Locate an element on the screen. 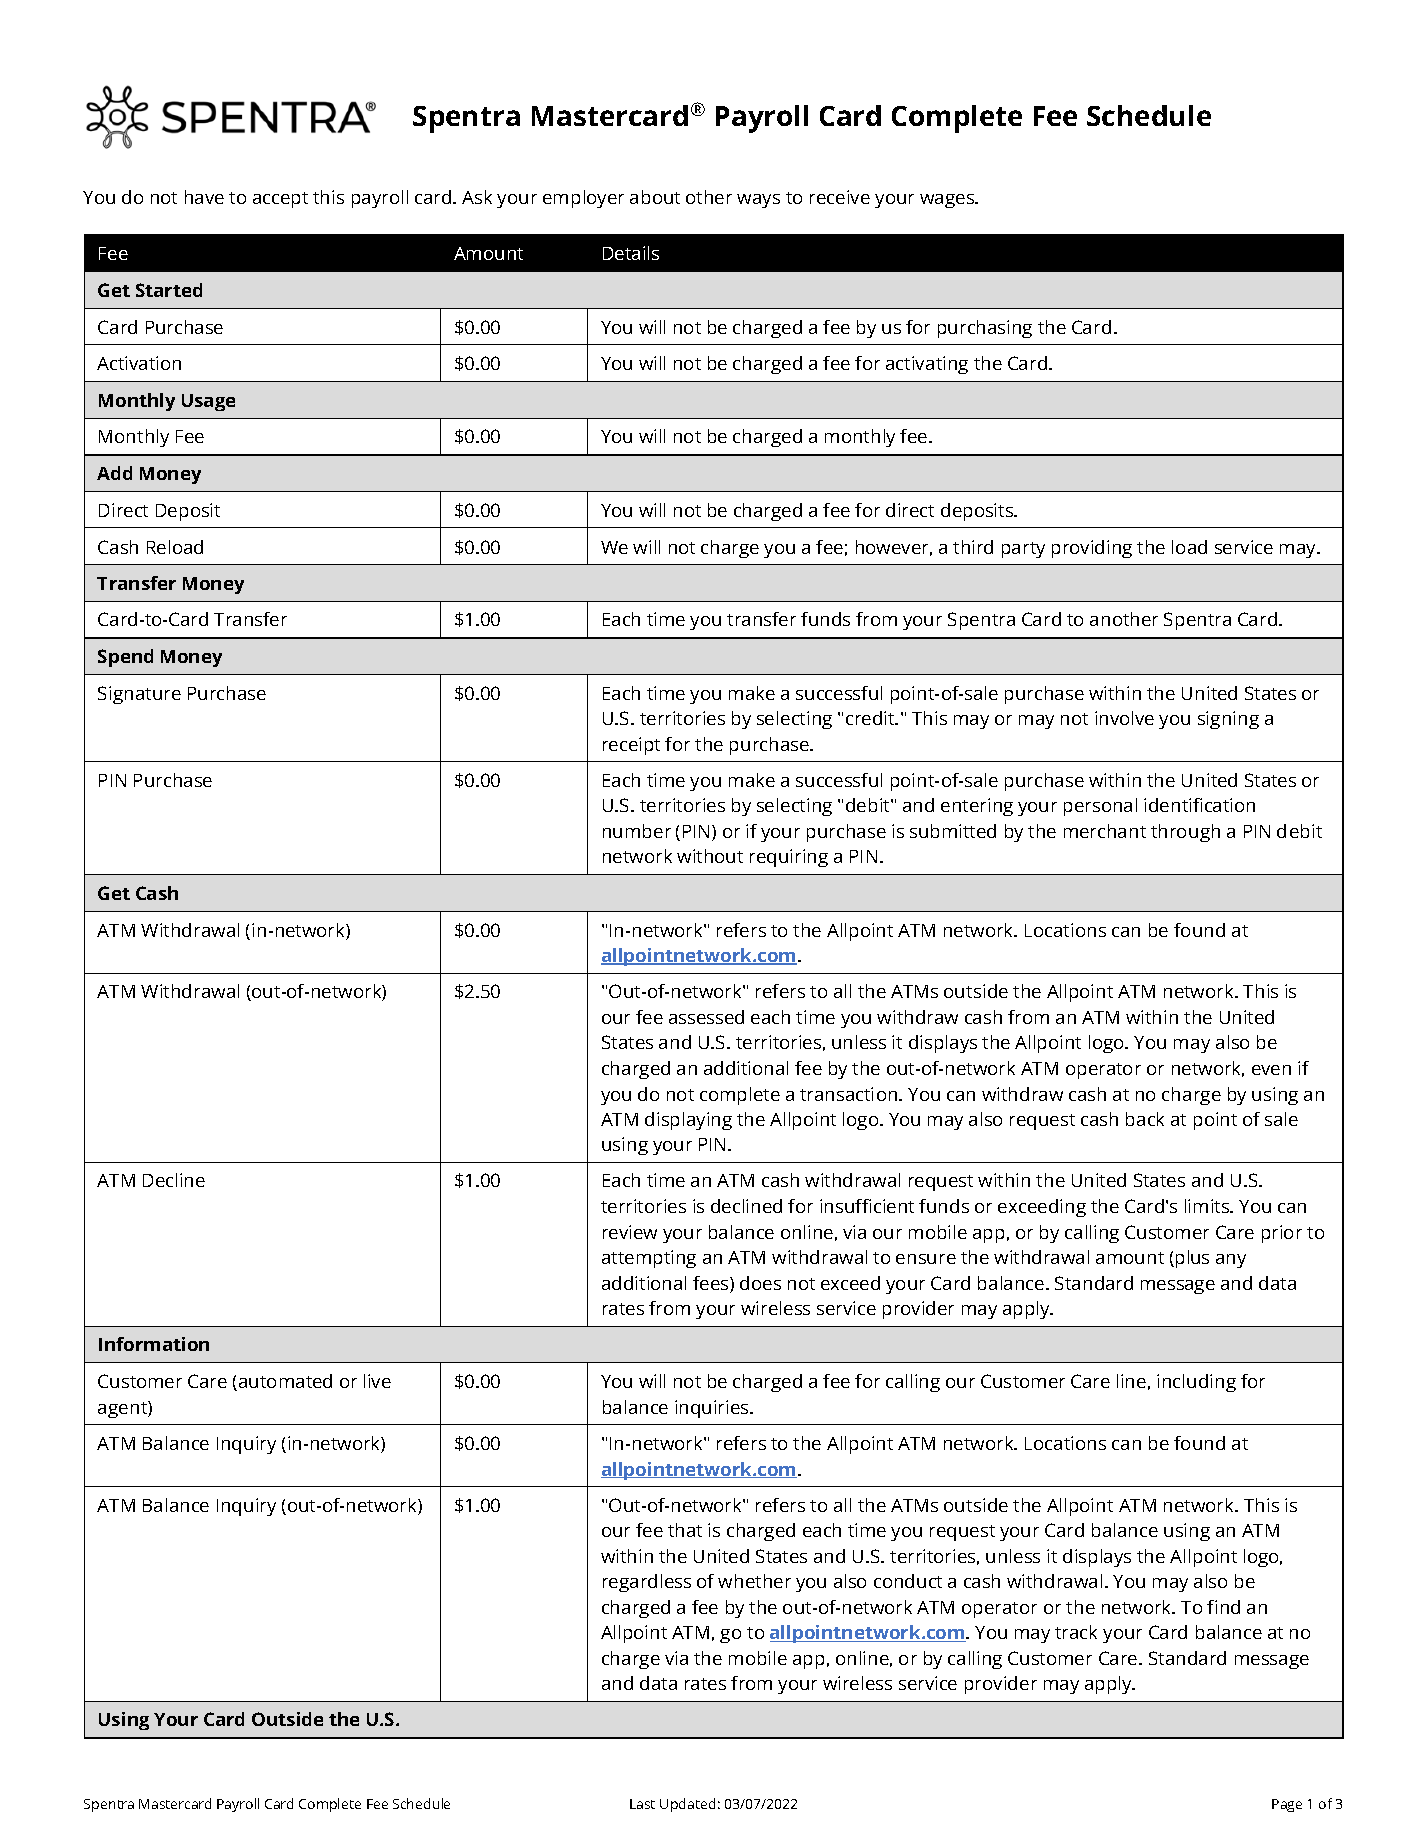  Spend is located at coordinates (125, 658).
